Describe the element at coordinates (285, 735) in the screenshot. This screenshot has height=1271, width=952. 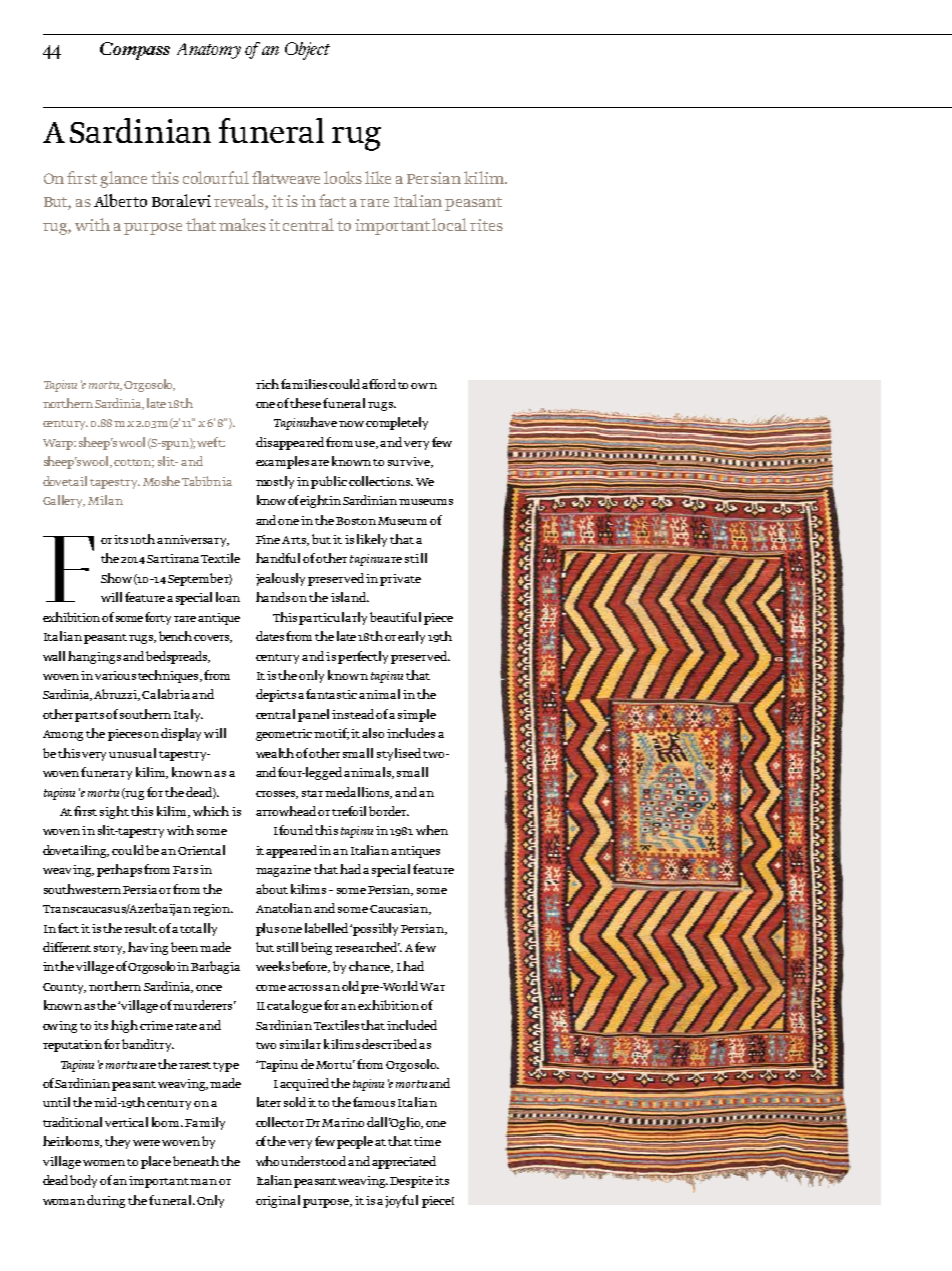
I see `geometric` at that location.
